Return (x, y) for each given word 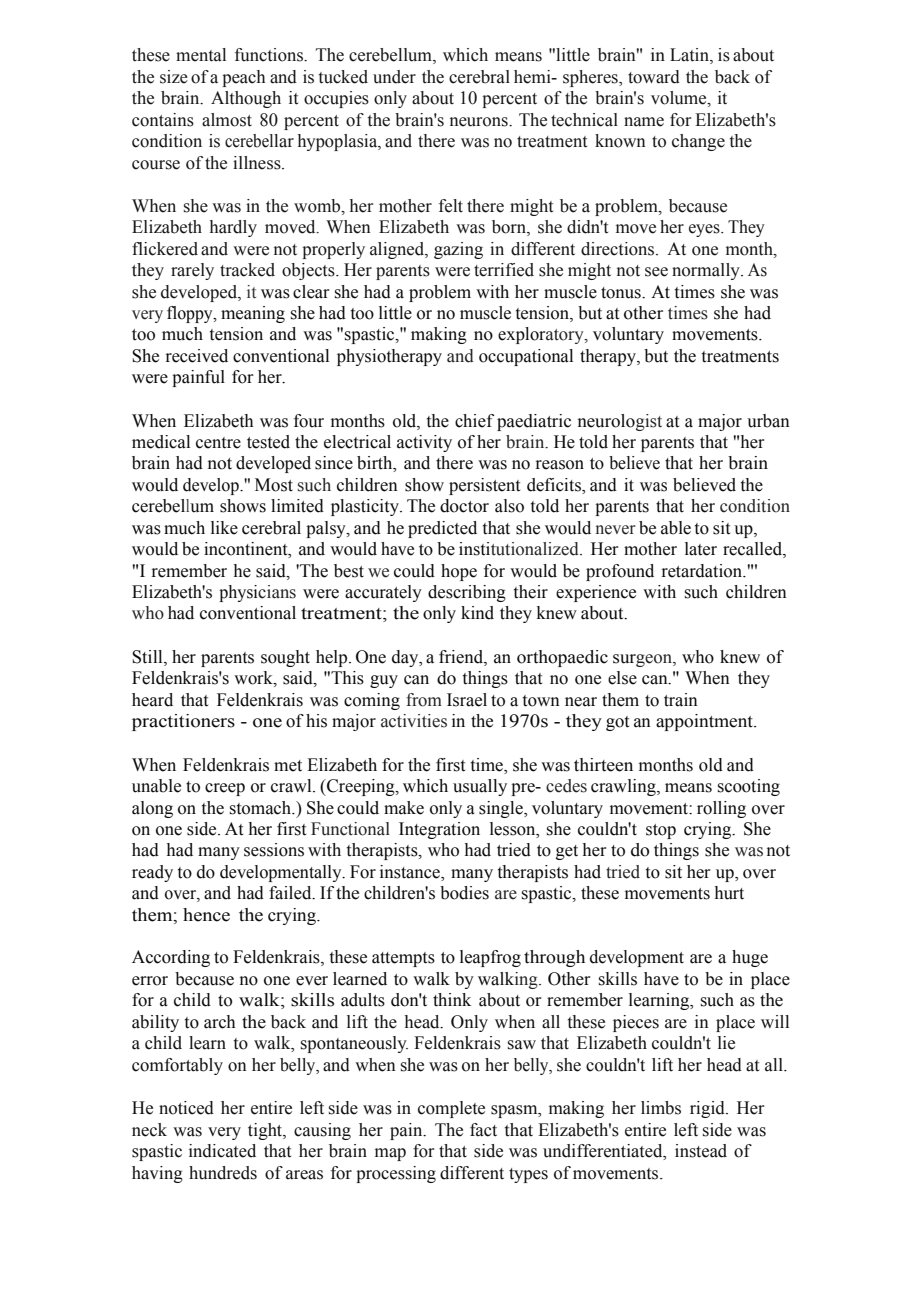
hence (206, 915)
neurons (480, 122)
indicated (222, 1151)
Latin (690, 56)
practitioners (183, 722)
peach (243, 78)
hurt (729, 893)
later (701, 549)
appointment (705, 722)
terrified (504, 270)
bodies (464, 893)
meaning (253, 314)
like (224, 528)
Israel (467, 700)
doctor (464, 506)
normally (707, 271)
